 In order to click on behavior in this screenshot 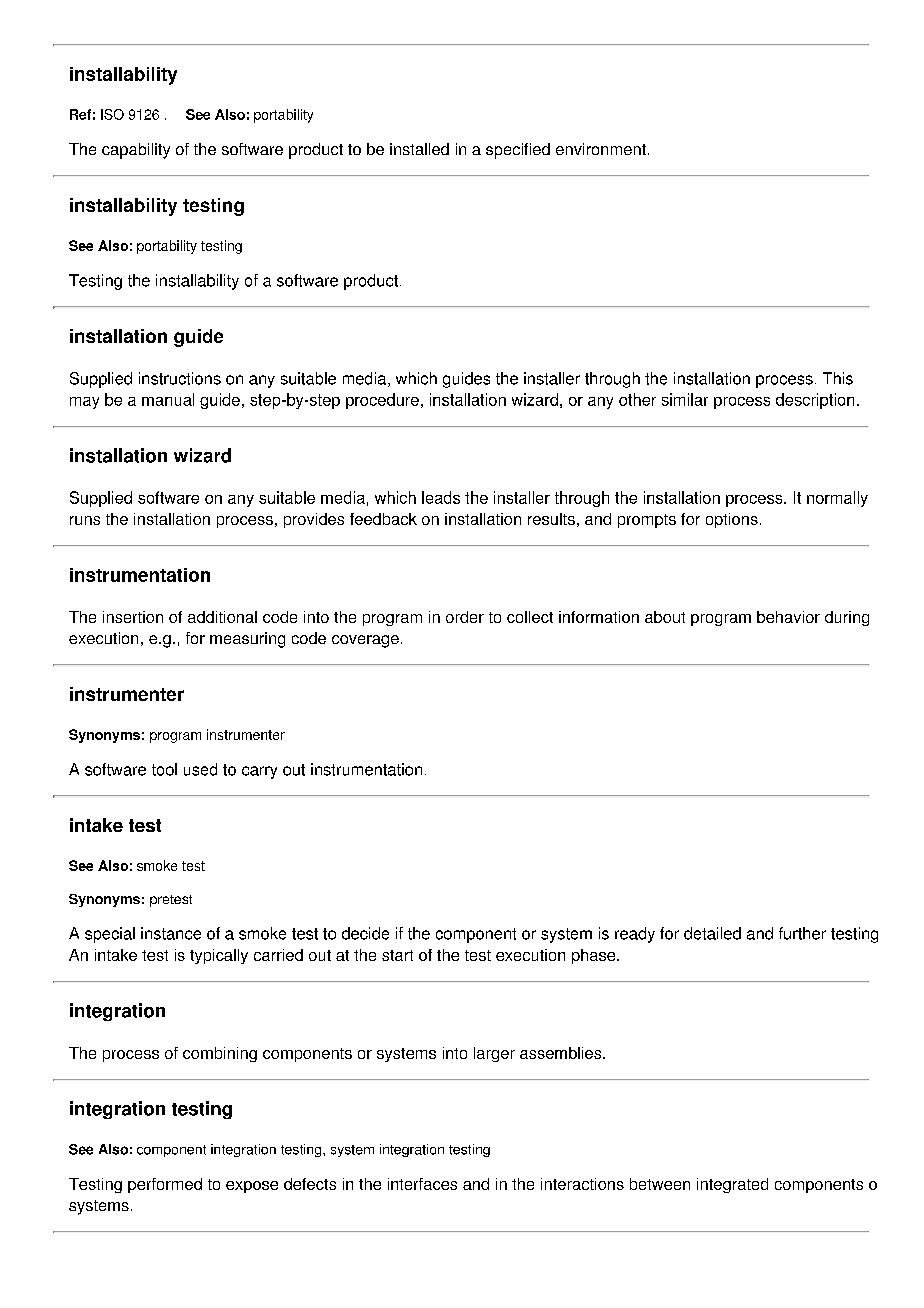, I will do `click(788, 617)`.
